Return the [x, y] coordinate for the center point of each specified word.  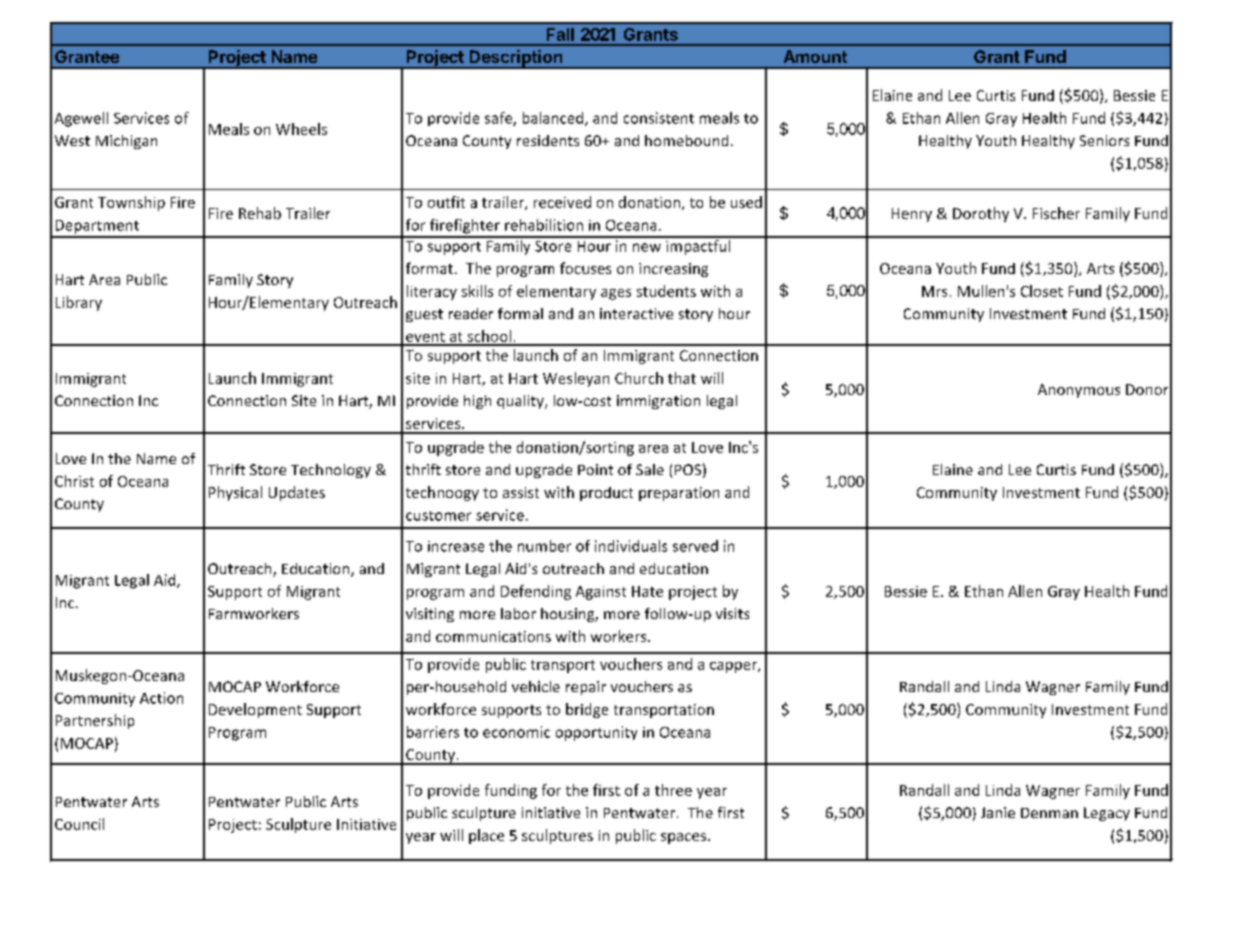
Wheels [301, 129]
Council [79, 824]
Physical [235, 493]
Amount [815, 56]
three [673, 790]
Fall [560, 34]
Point [595, 469]
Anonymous [1079, 391]
